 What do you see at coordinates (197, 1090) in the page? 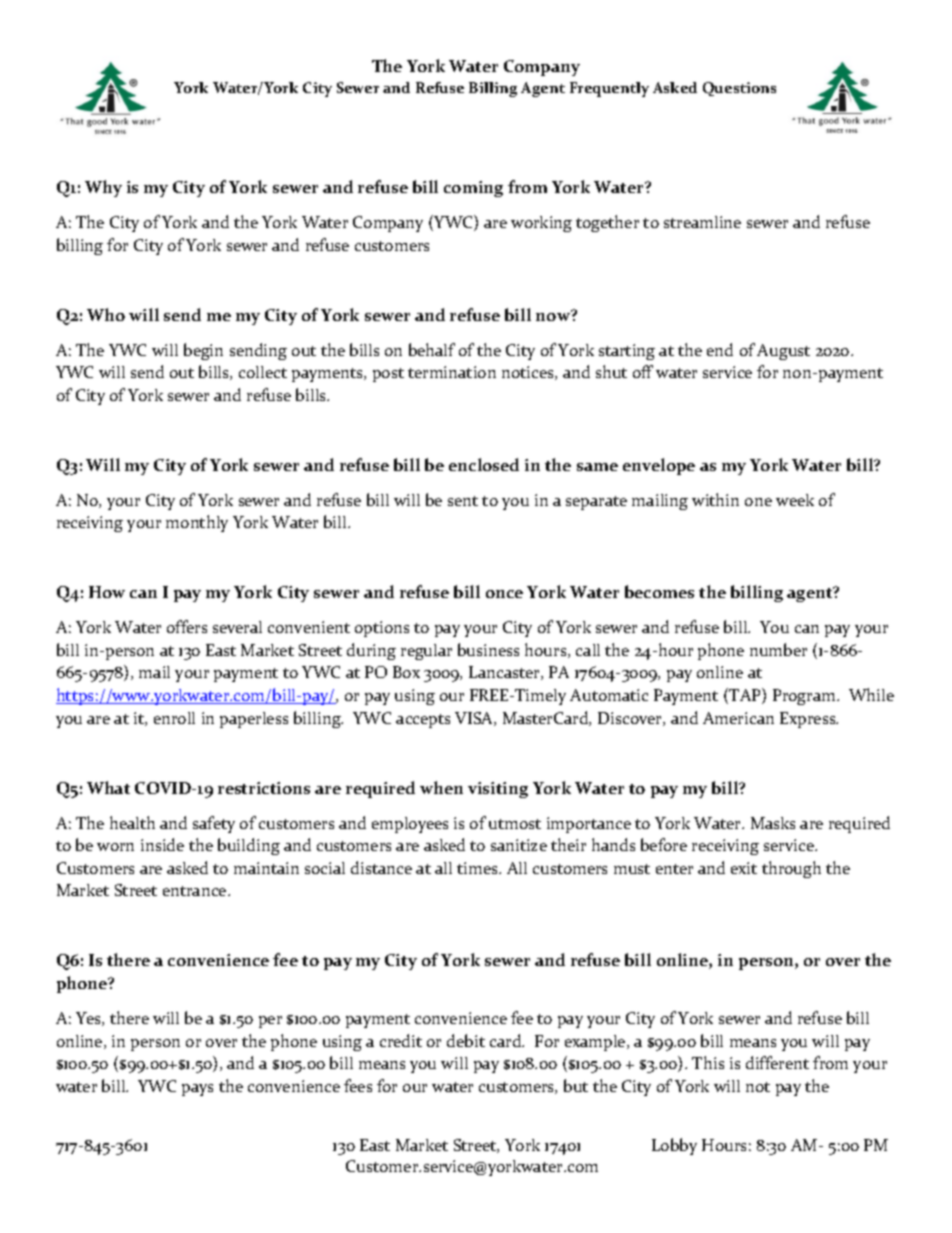
I see `pays` at bounding box center [197, 1090].
